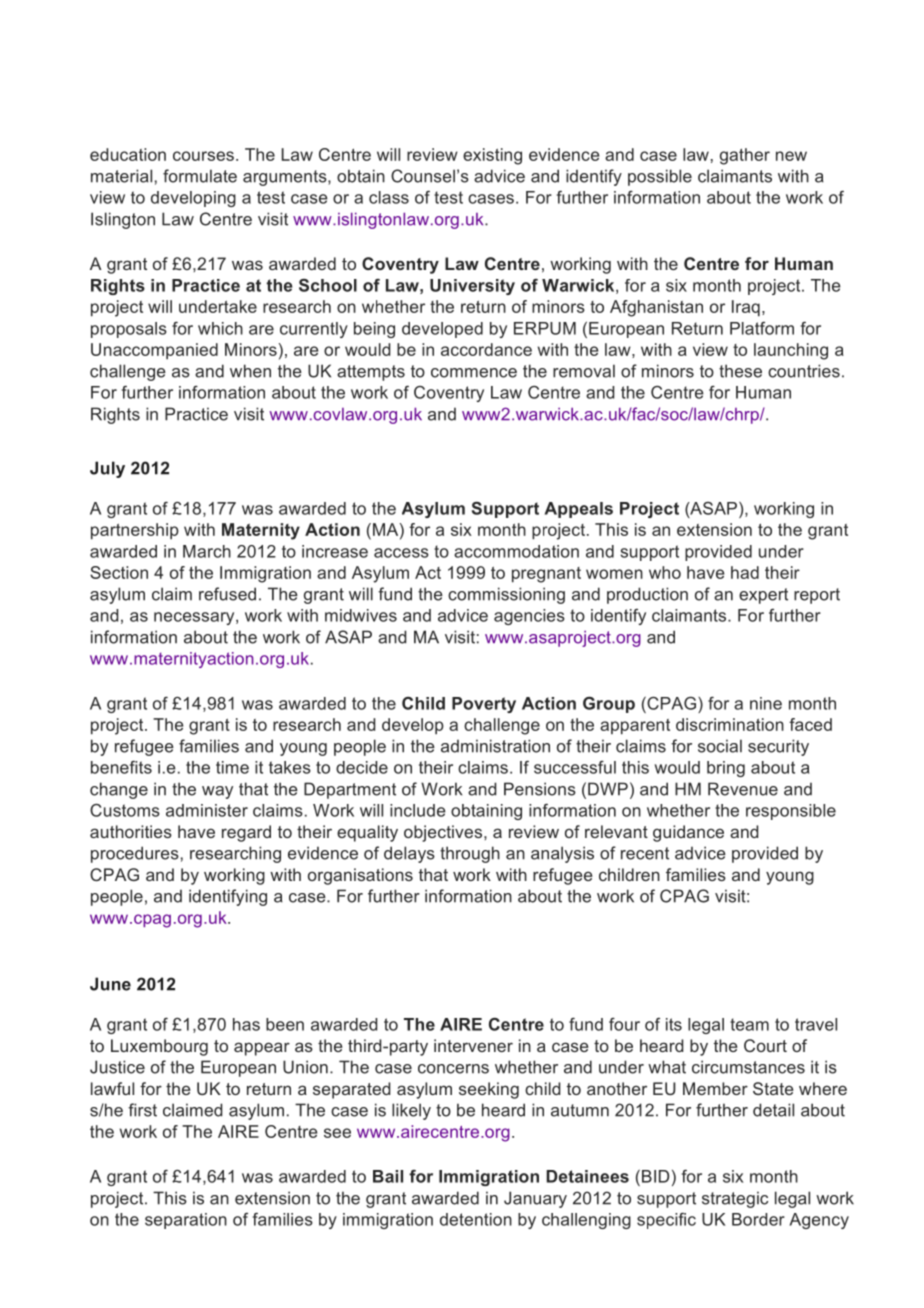  Describe the element at coordinates (766, 703) in the screenshot. I see `nine` at that location.
